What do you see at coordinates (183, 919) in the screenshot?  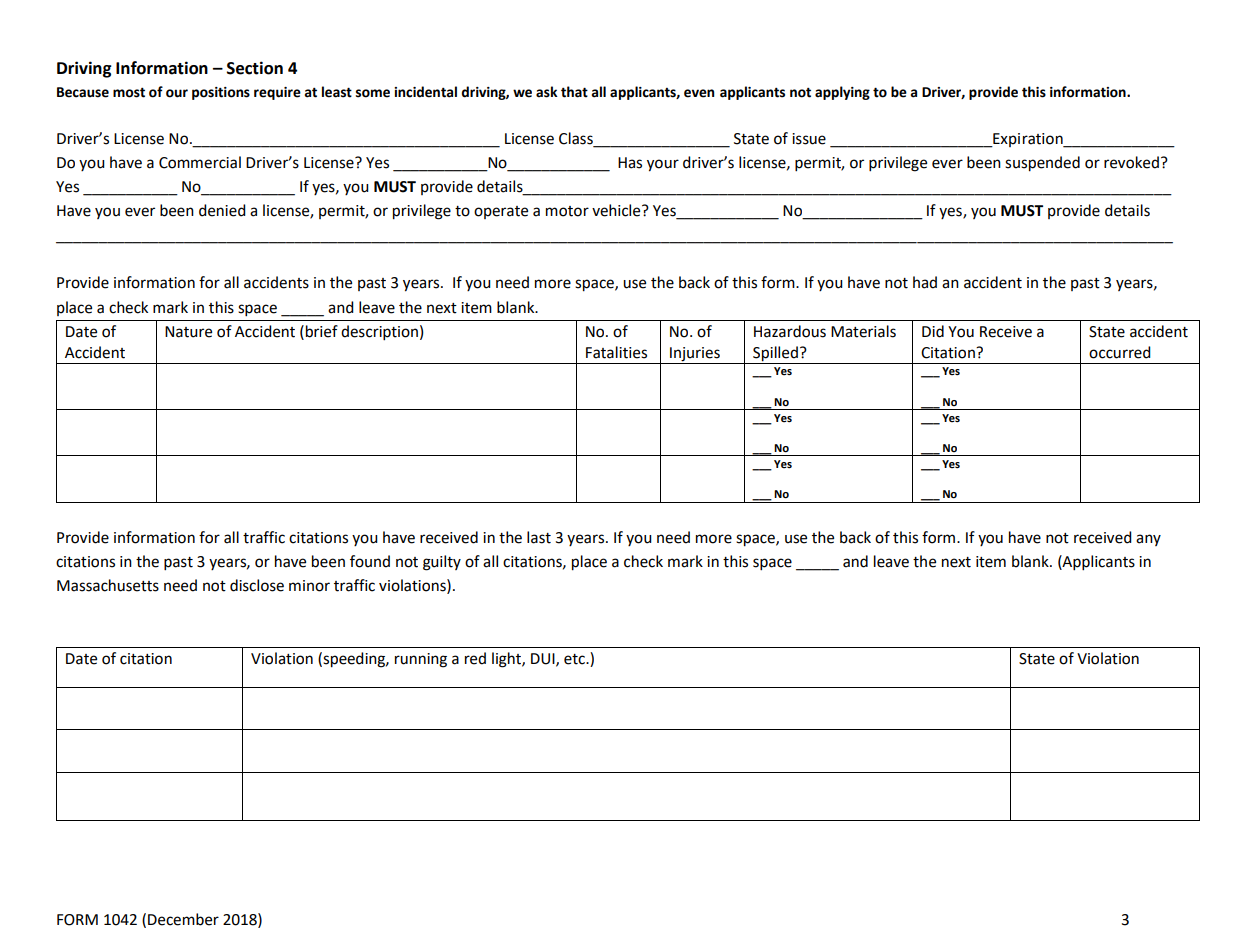 I see `December` at bounding box center [183, 919].
